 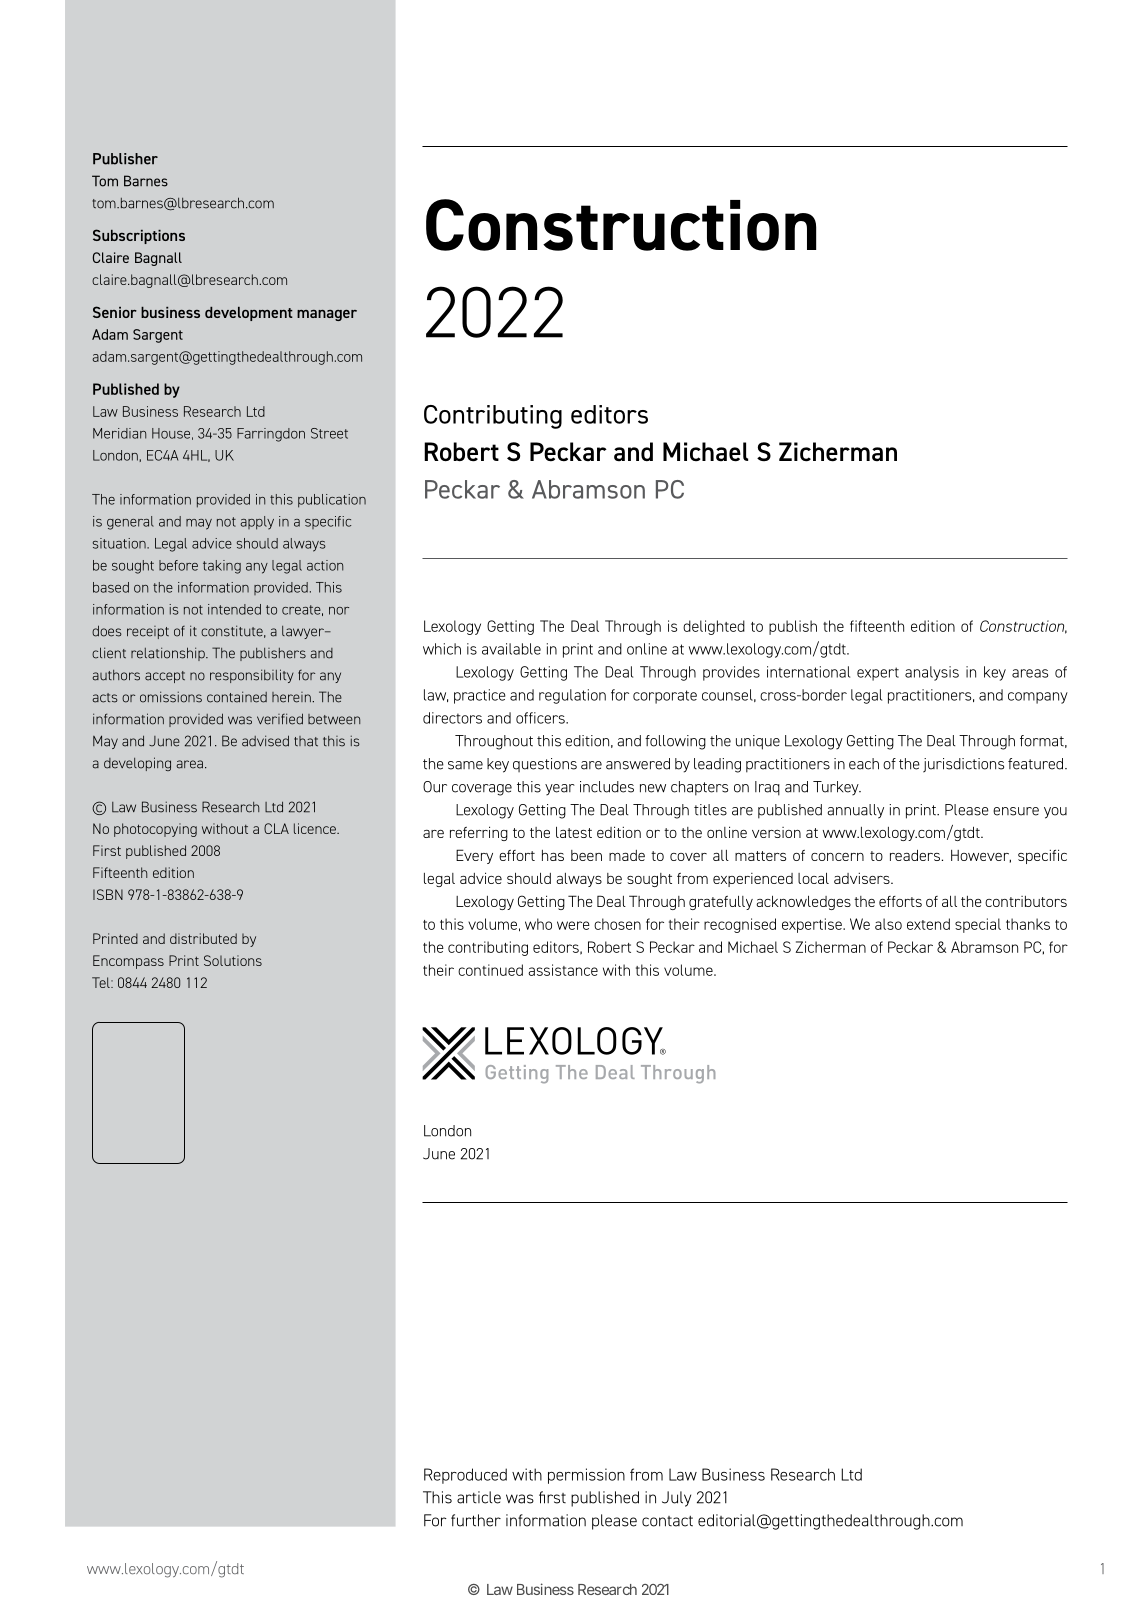 What do you see at coordinates (233, 960) in the image?
I see `Solutions` at bounding box center [233, 960].
